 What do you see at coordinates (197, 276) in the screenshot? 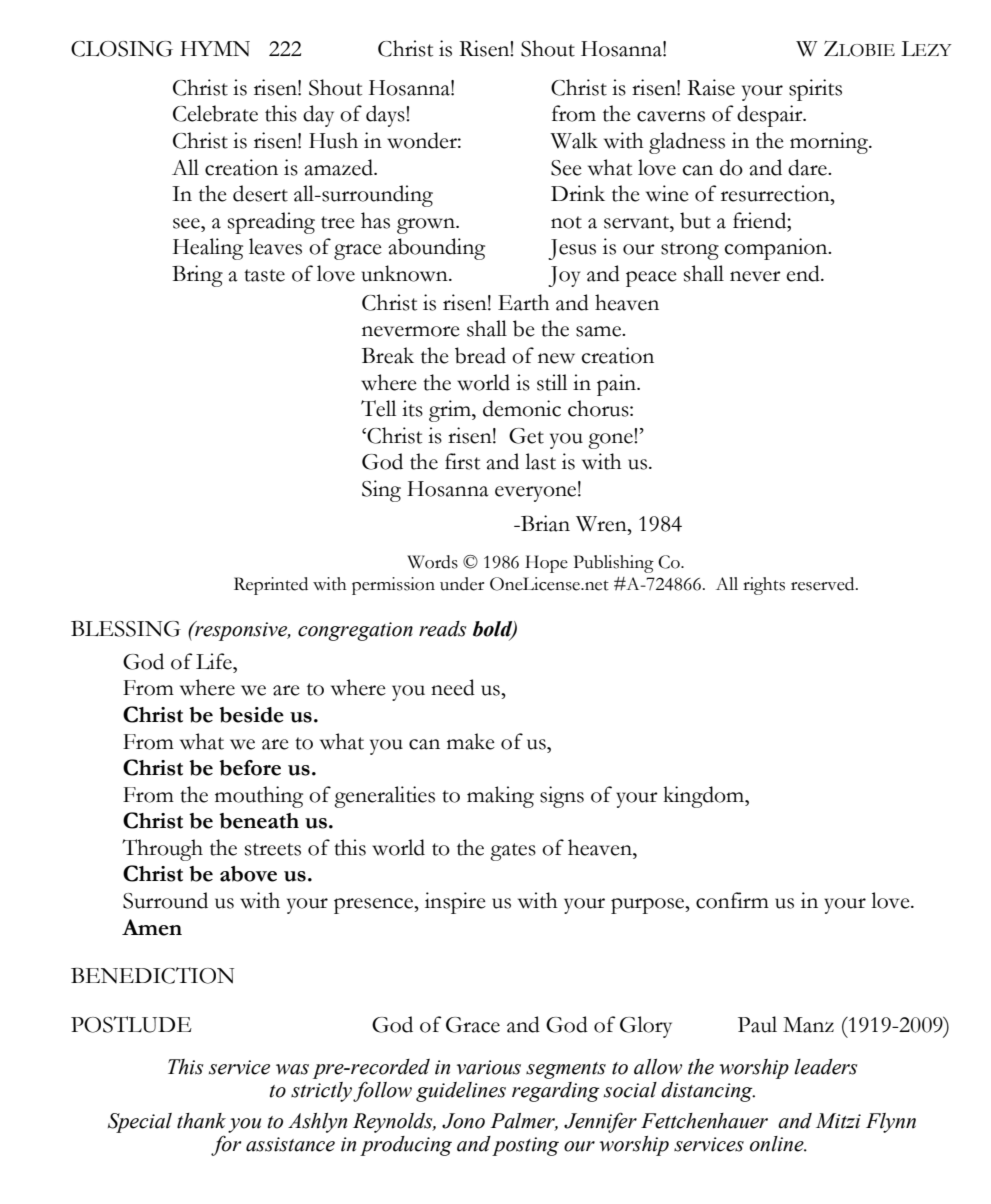
I see `Bring` at bounding box center [197, 276].
